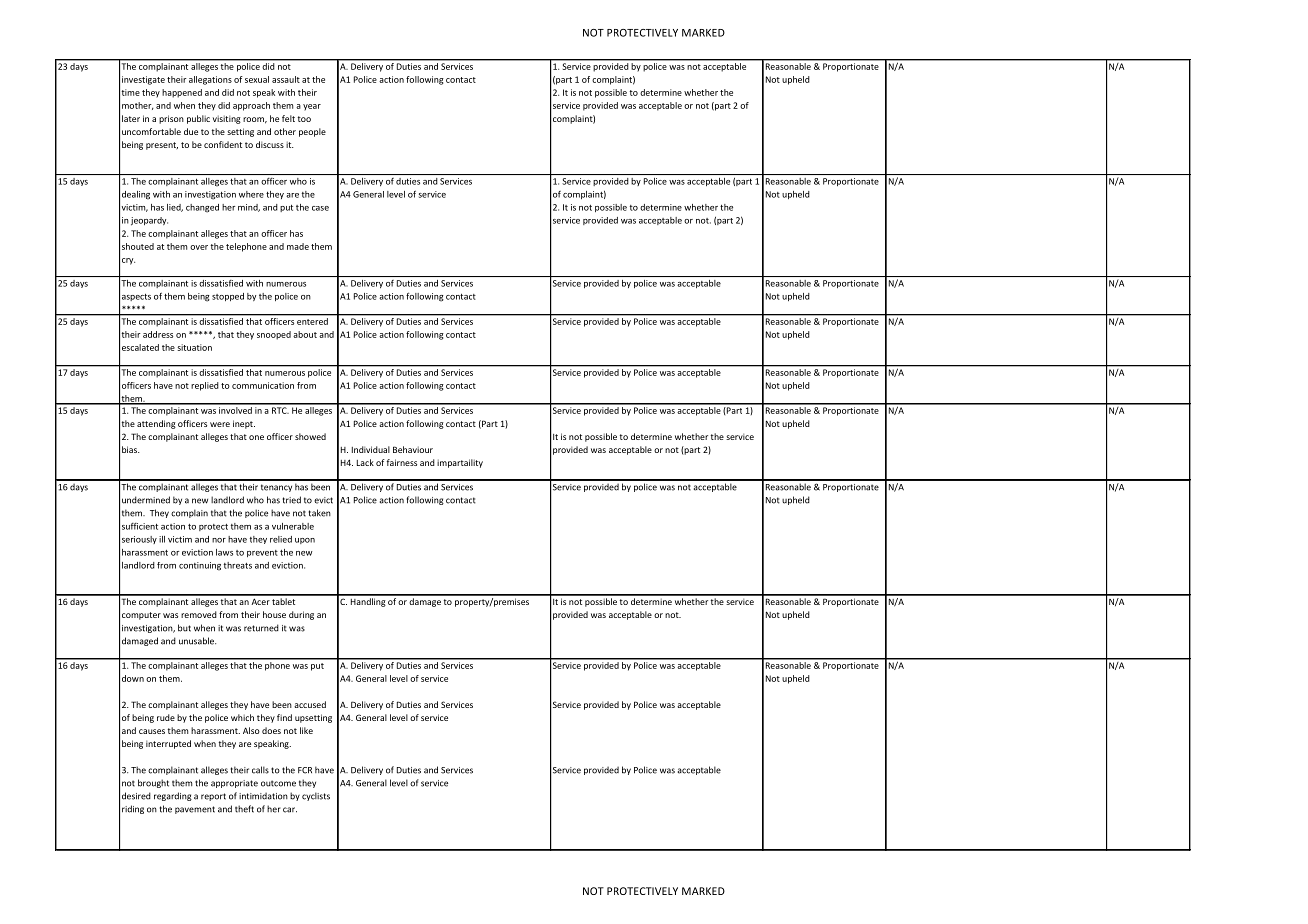 This page has width=1308, height=924. What do you see at coordinates (316, 796) in the page?
I see `cyclists` at bounding box center [316, 796].
